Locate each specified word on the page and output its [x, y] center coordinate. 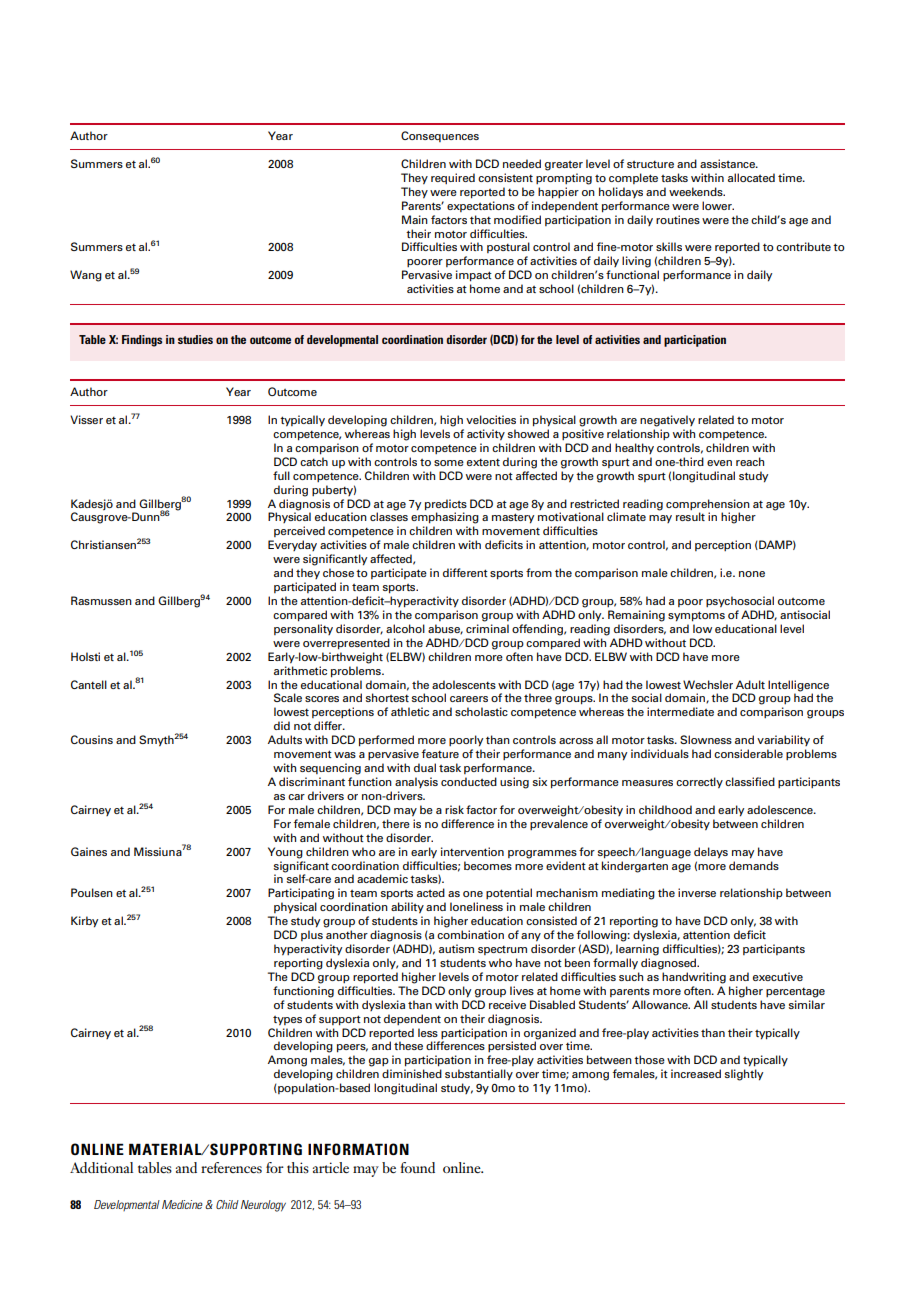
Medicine [182, 1204]
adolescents [464, 684]
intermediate [680, 711]
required [453, 178]
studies [195, 339]
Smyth [157, 741]
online [463, 1167]
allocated [751, 177]
